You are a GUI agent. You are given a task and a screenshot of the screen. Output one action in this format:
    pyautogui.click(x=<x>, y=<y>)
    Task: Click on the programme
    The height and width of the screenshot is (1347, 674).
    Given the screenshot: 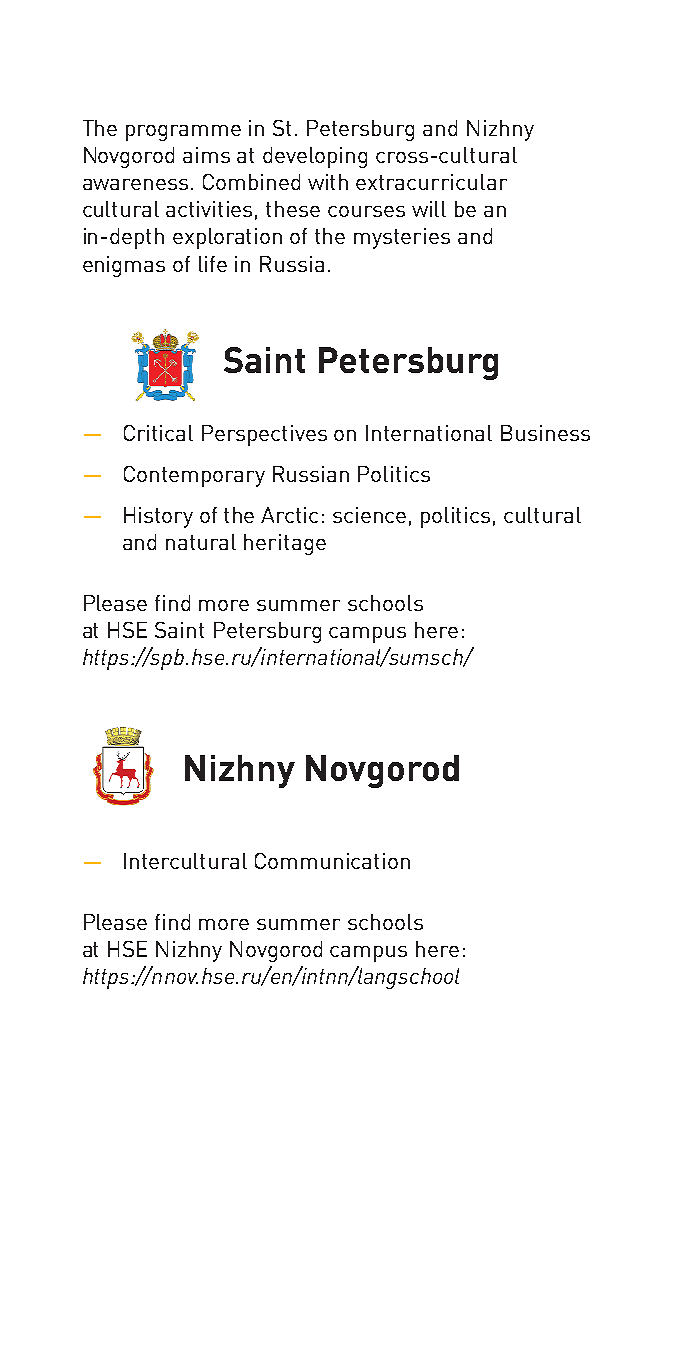 What is the action you would take?
    pyautogui.click(x=183, y=133)
